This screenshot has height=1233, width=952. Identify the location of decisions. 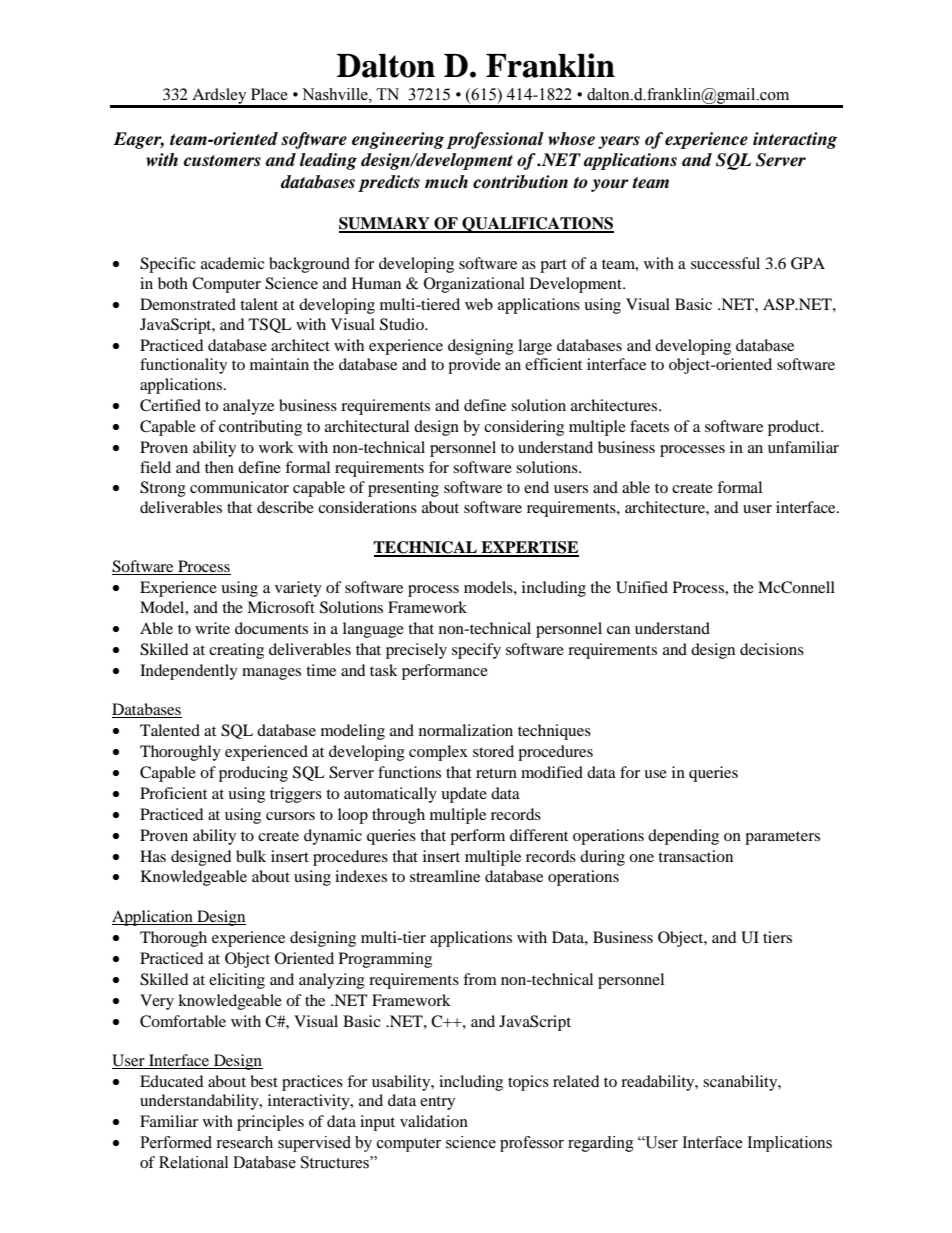
(772, 649).
